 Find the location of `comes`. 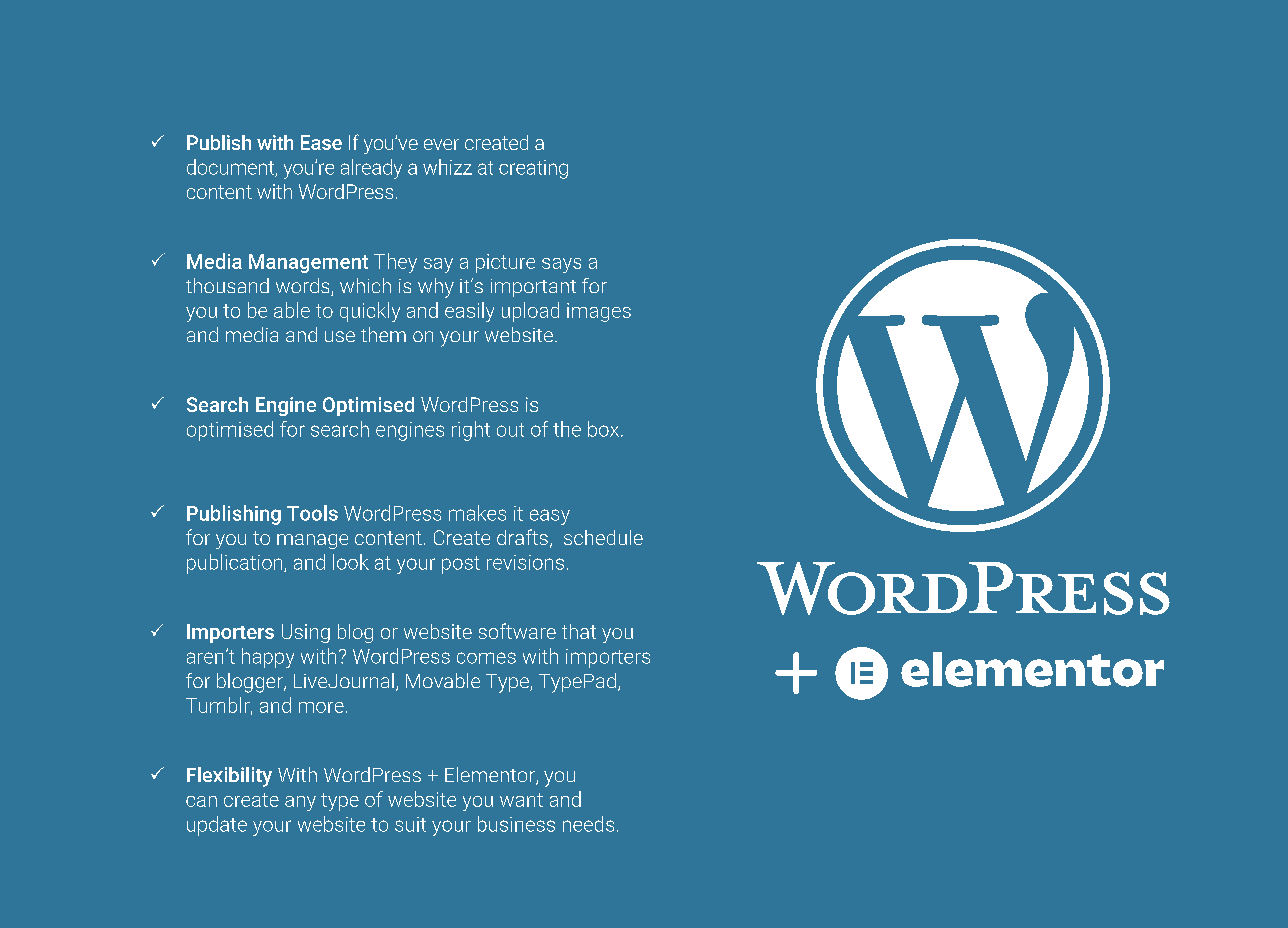

comes is located at coordinates (486, 658).
